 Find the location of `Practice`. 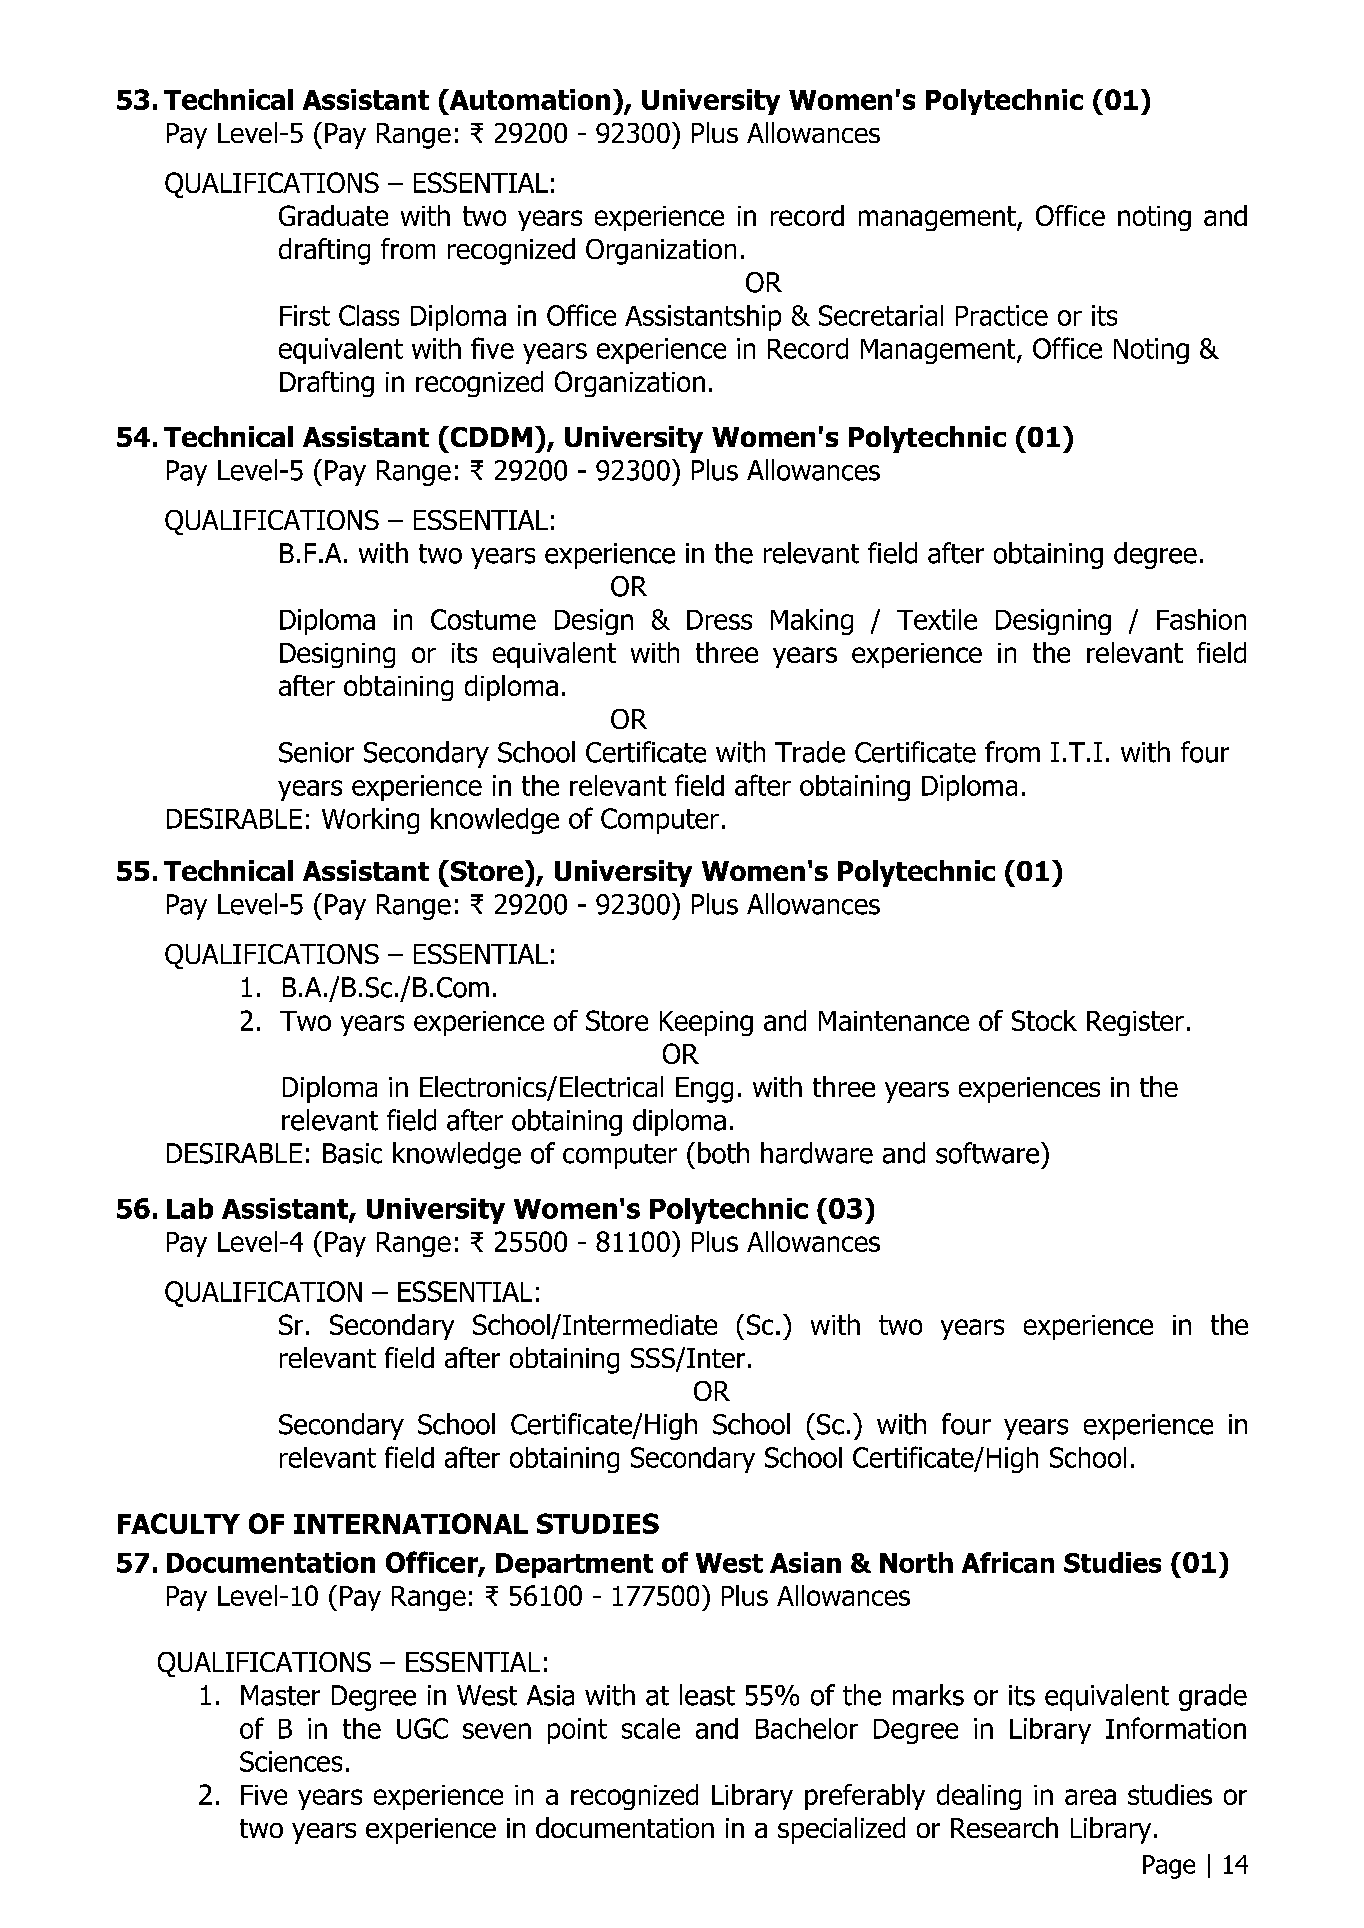

Practice is located at coordinates (1002, 315).
